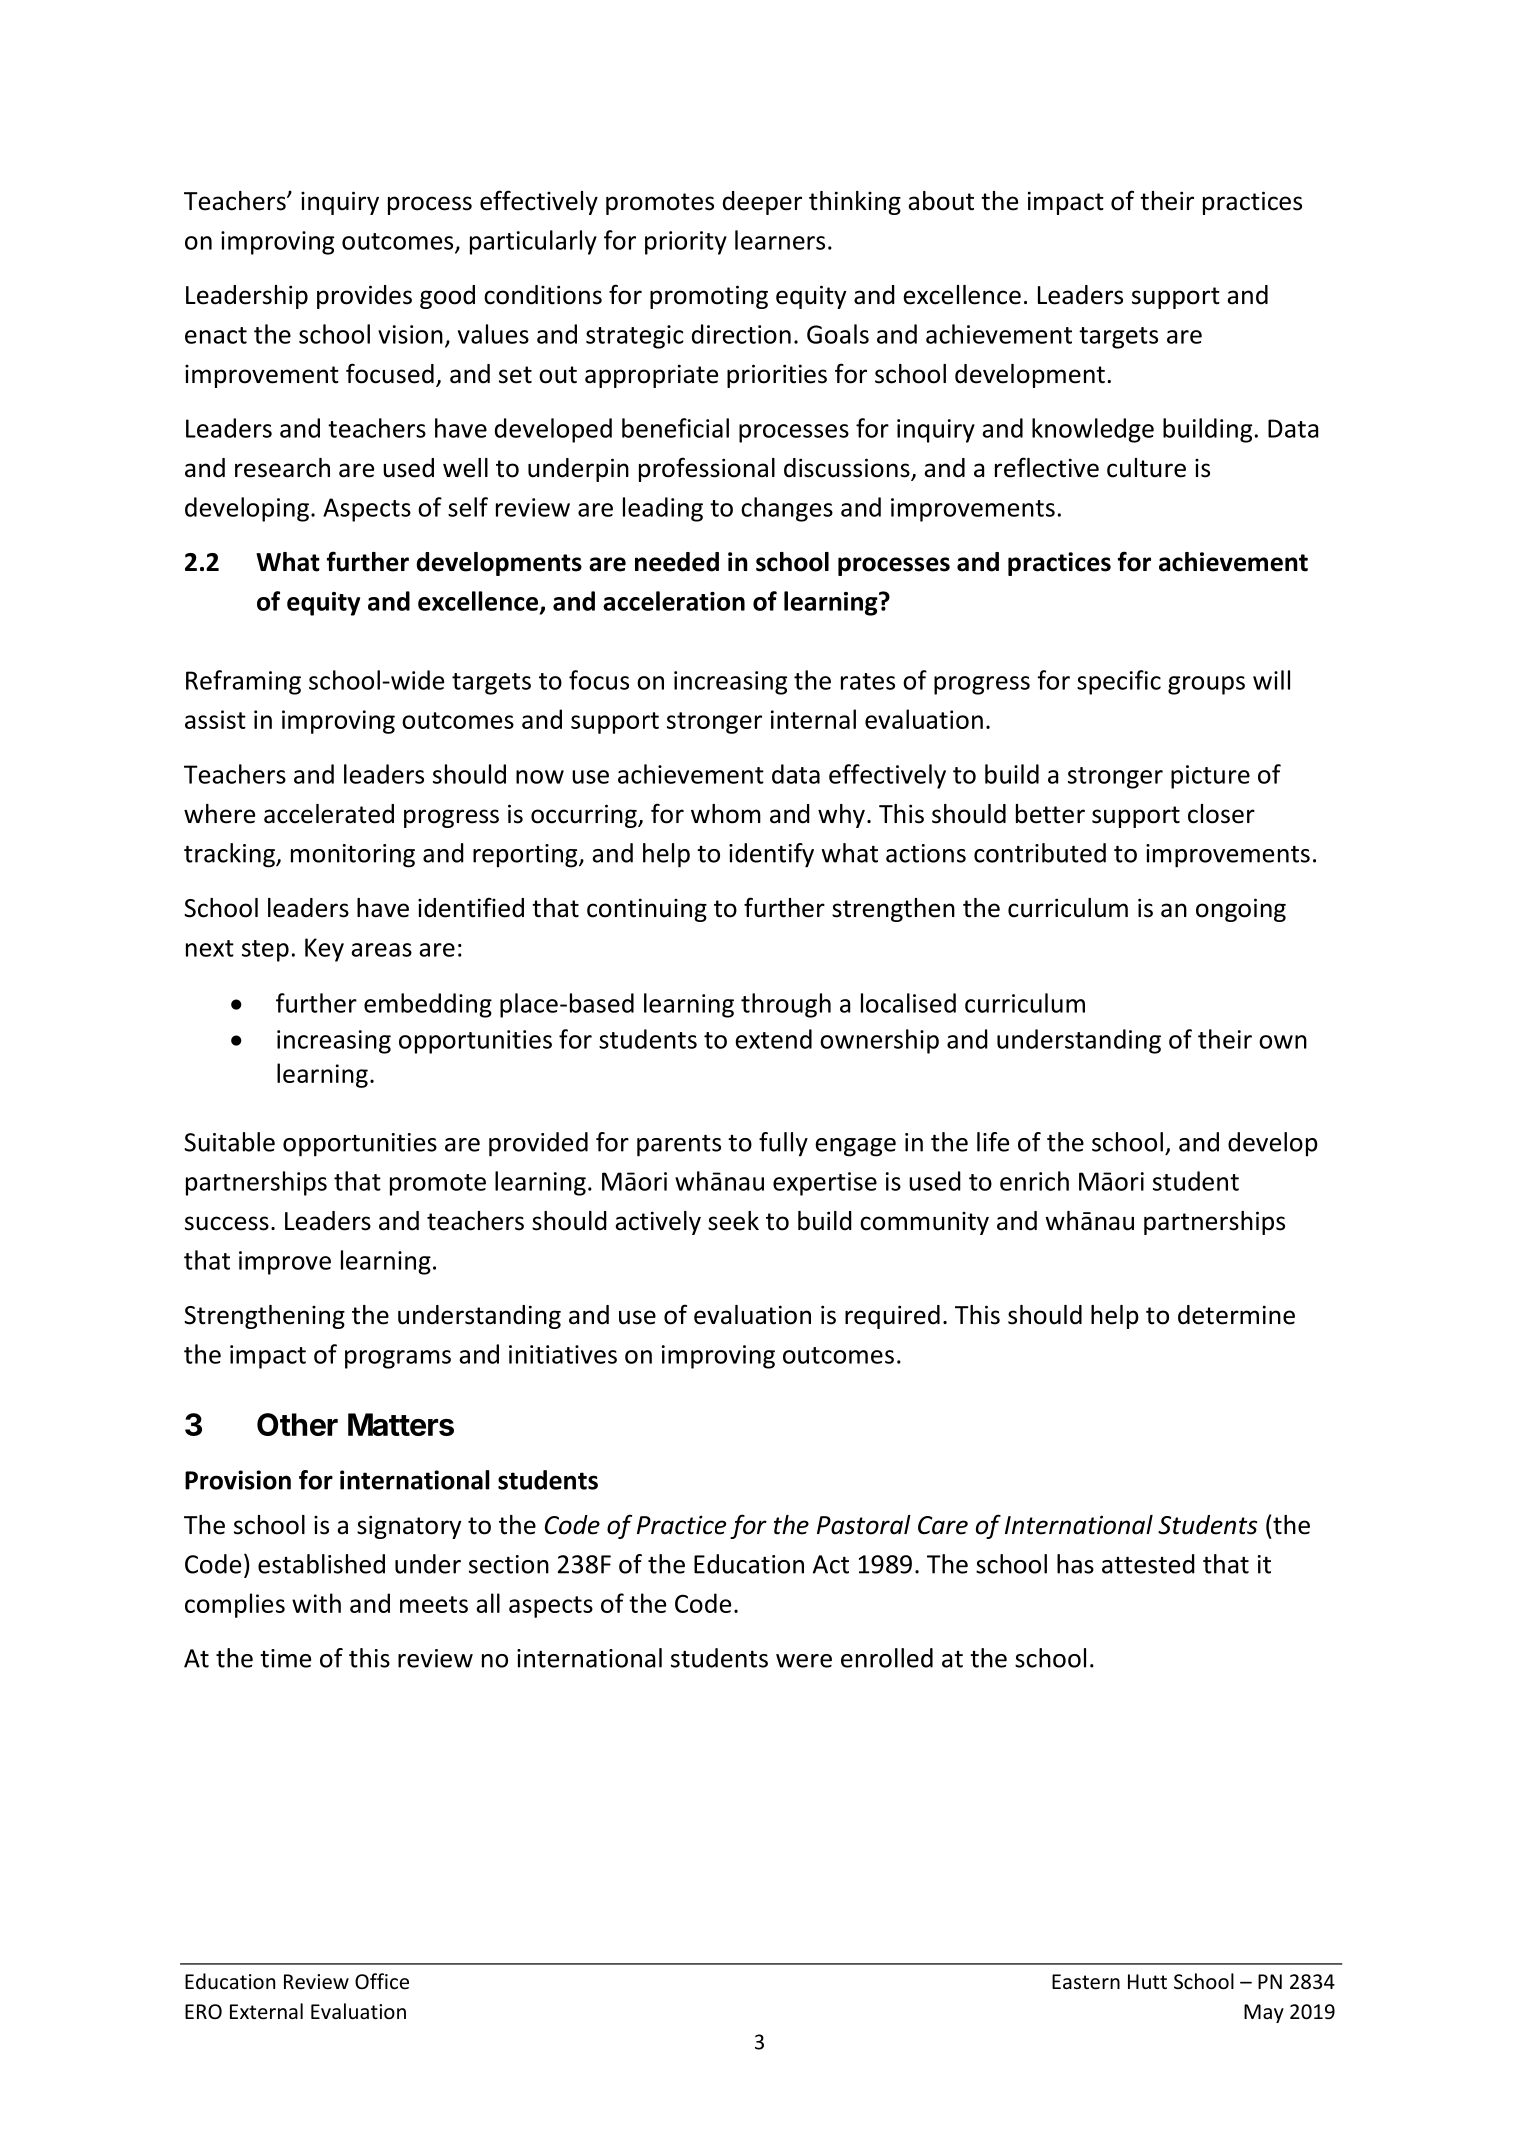 Image resolution: width=1519 pixels, height=2148 pixels. I want to click on provides, so click(364, 297).
